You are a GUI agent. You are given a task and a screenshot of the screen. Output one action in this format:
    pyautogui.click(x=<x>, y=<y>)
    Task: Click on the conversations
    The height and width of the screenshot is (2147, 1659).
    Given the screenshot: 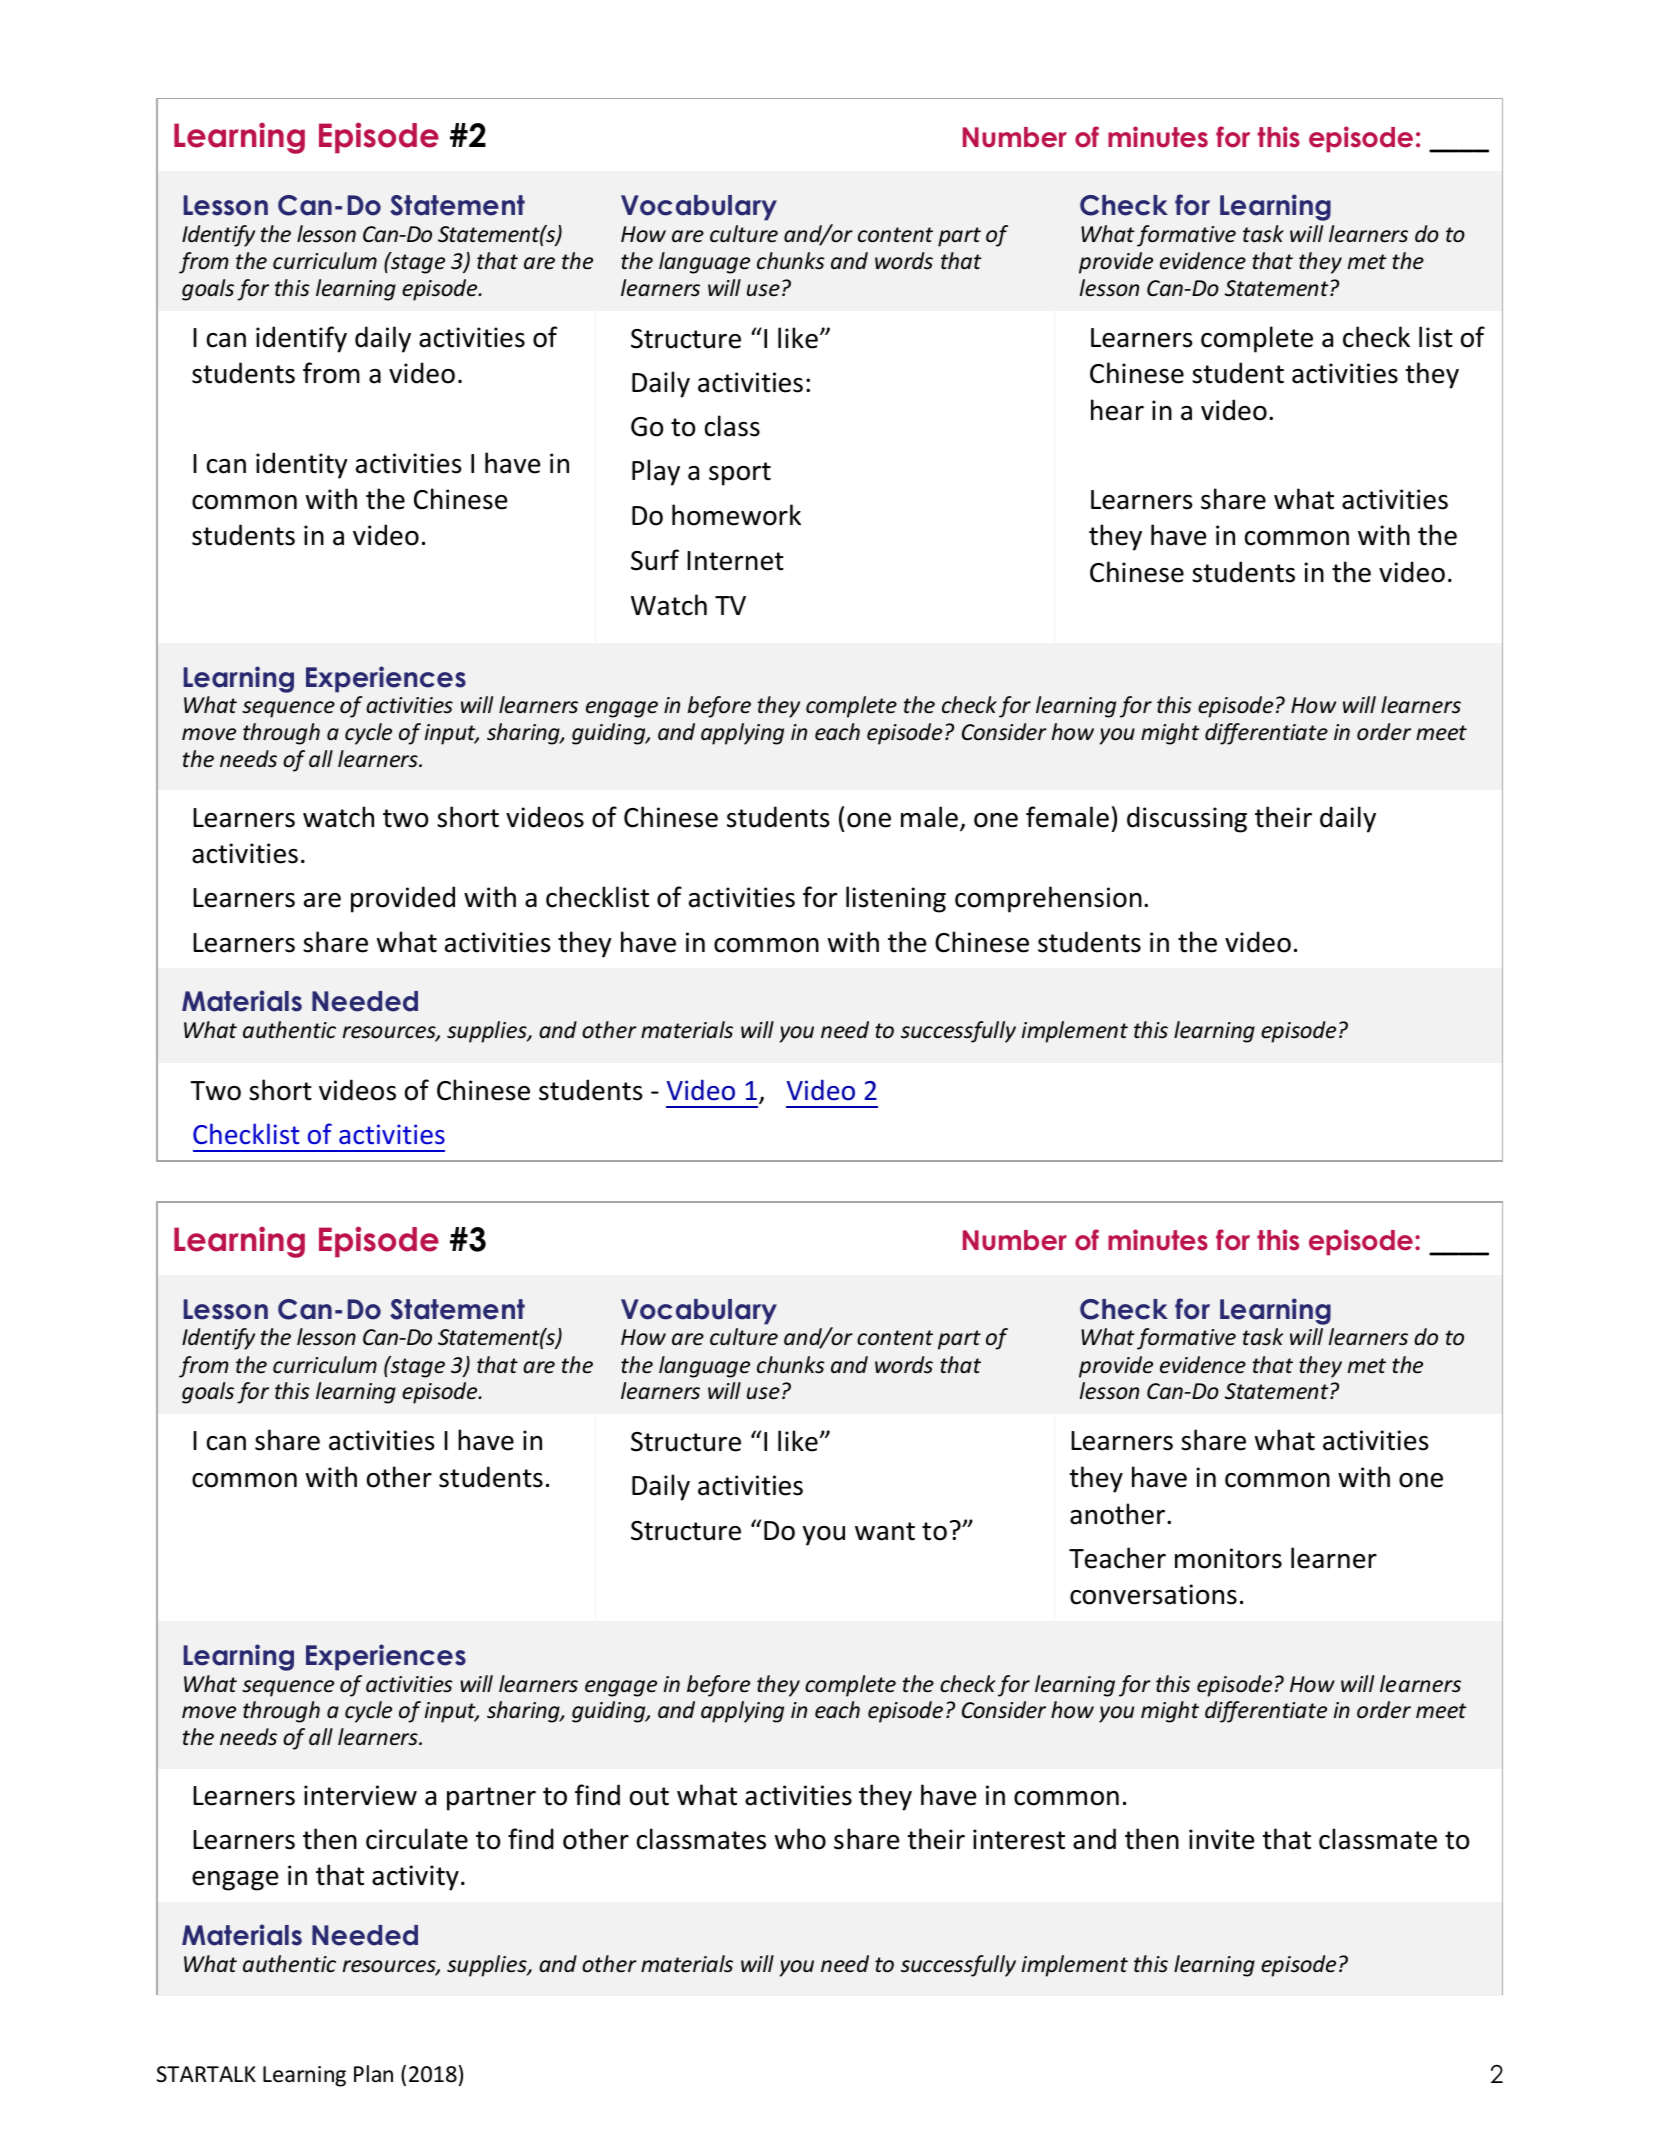 What is the action you would take?
    pyautogui.click(x=1153, y=1594)
